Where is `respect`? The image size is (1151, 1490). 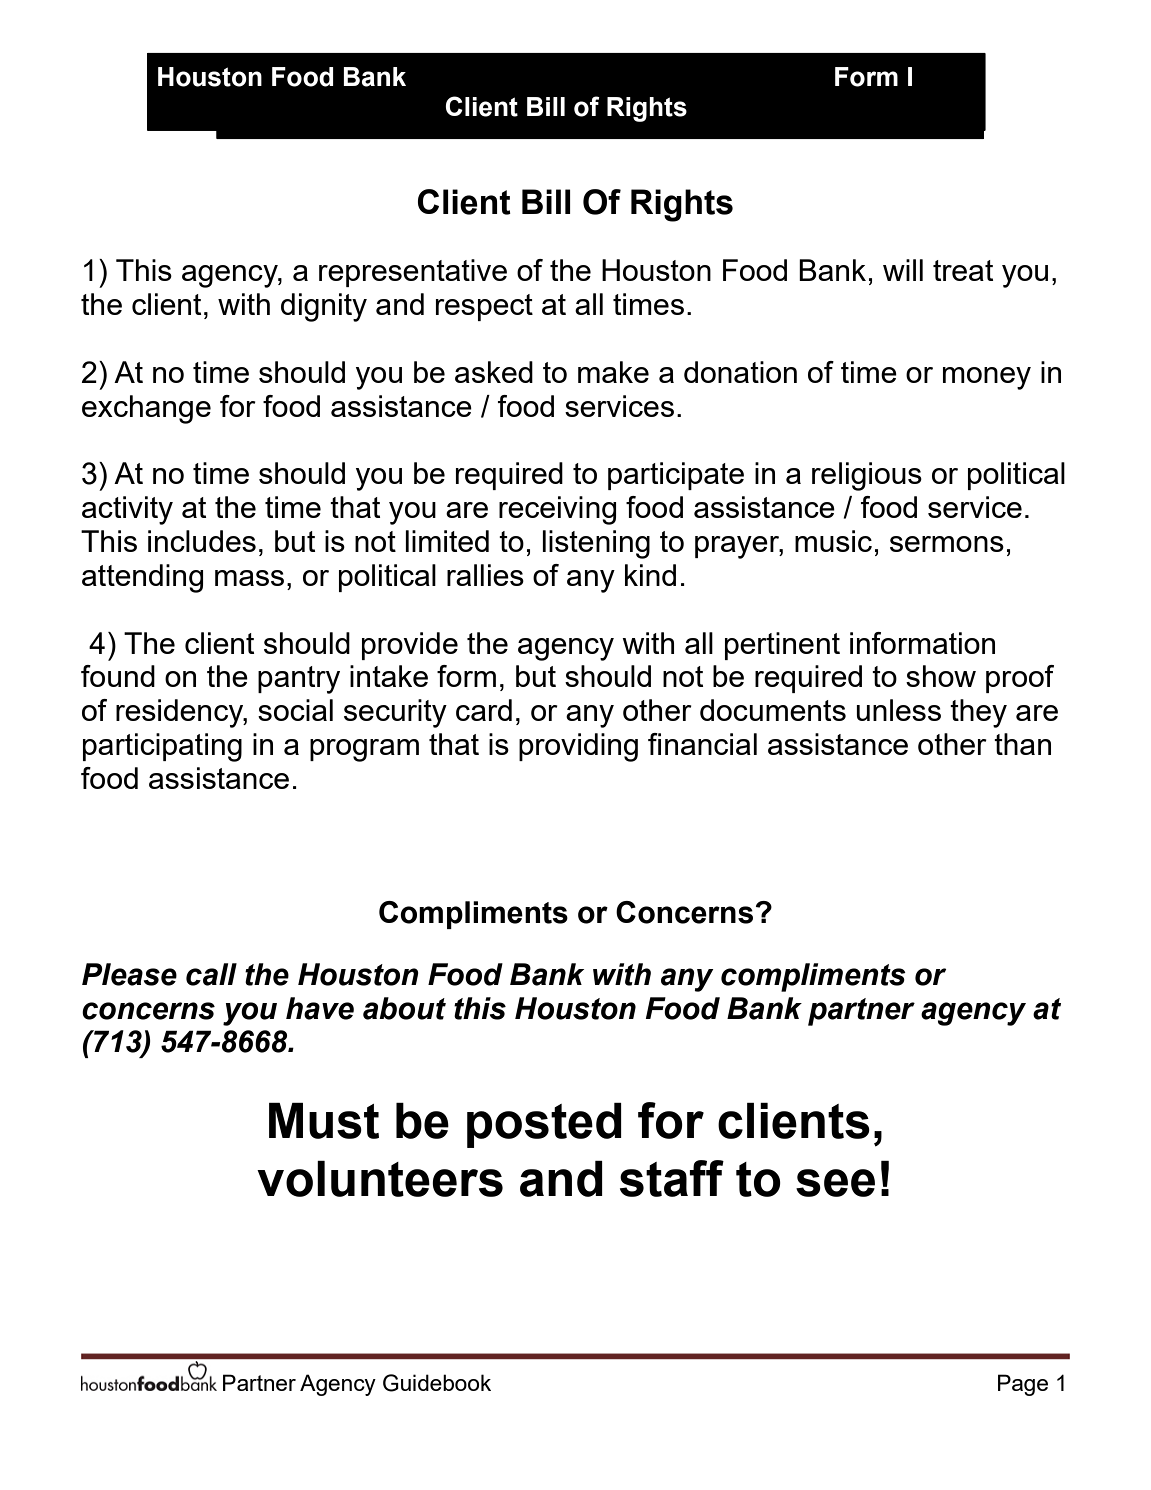 respect is located at coordinates (484, 307).
